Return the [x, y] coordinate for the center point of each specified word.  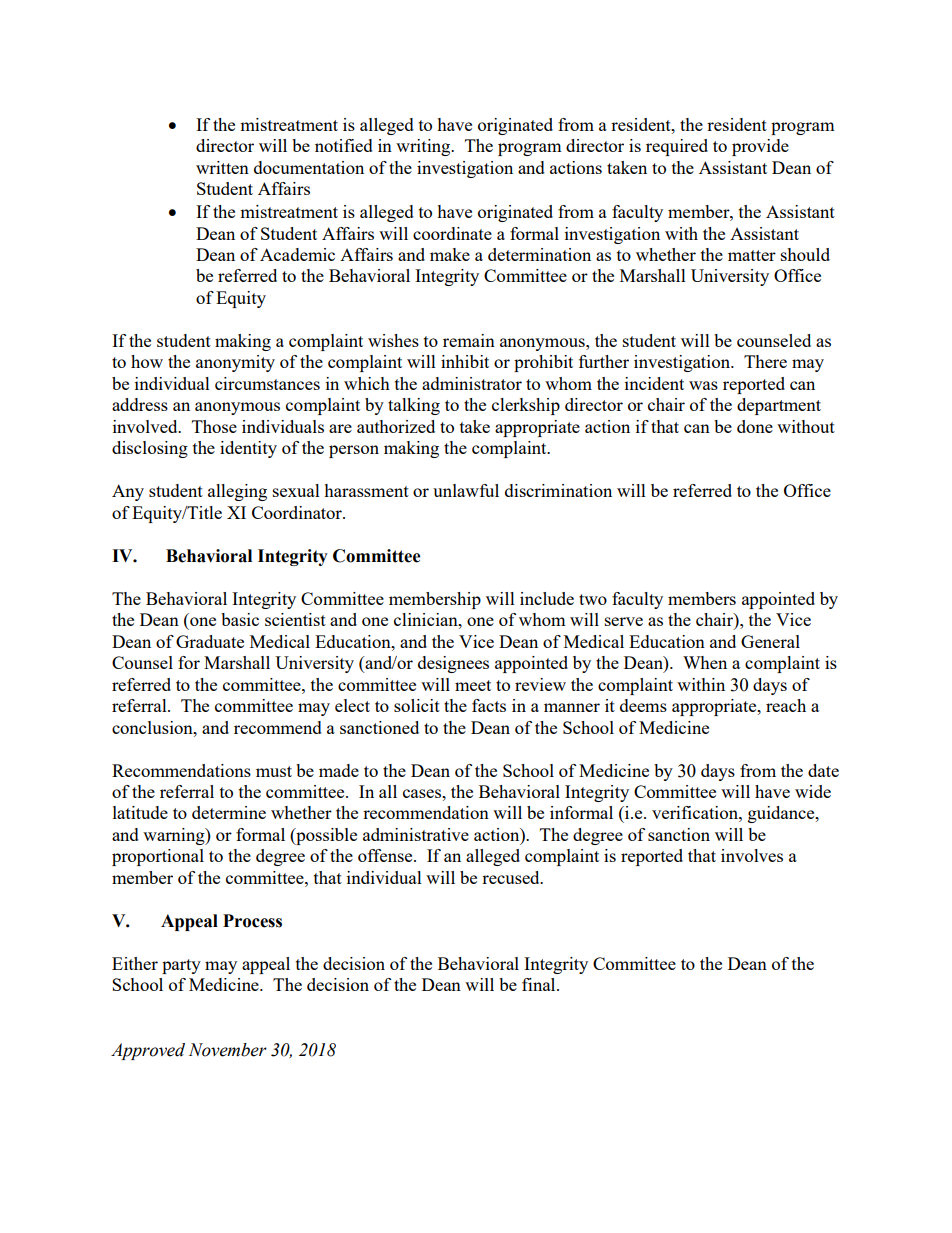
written [222, 167]
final [540, 984]
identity [248, 449]
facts [489, 705]
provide [760, 147]
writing [424, 147]
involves [752, 855]
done [755, 426]
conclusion [153, 727]
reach [786, 705]
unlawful [466, 490]
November [228, 1050]
